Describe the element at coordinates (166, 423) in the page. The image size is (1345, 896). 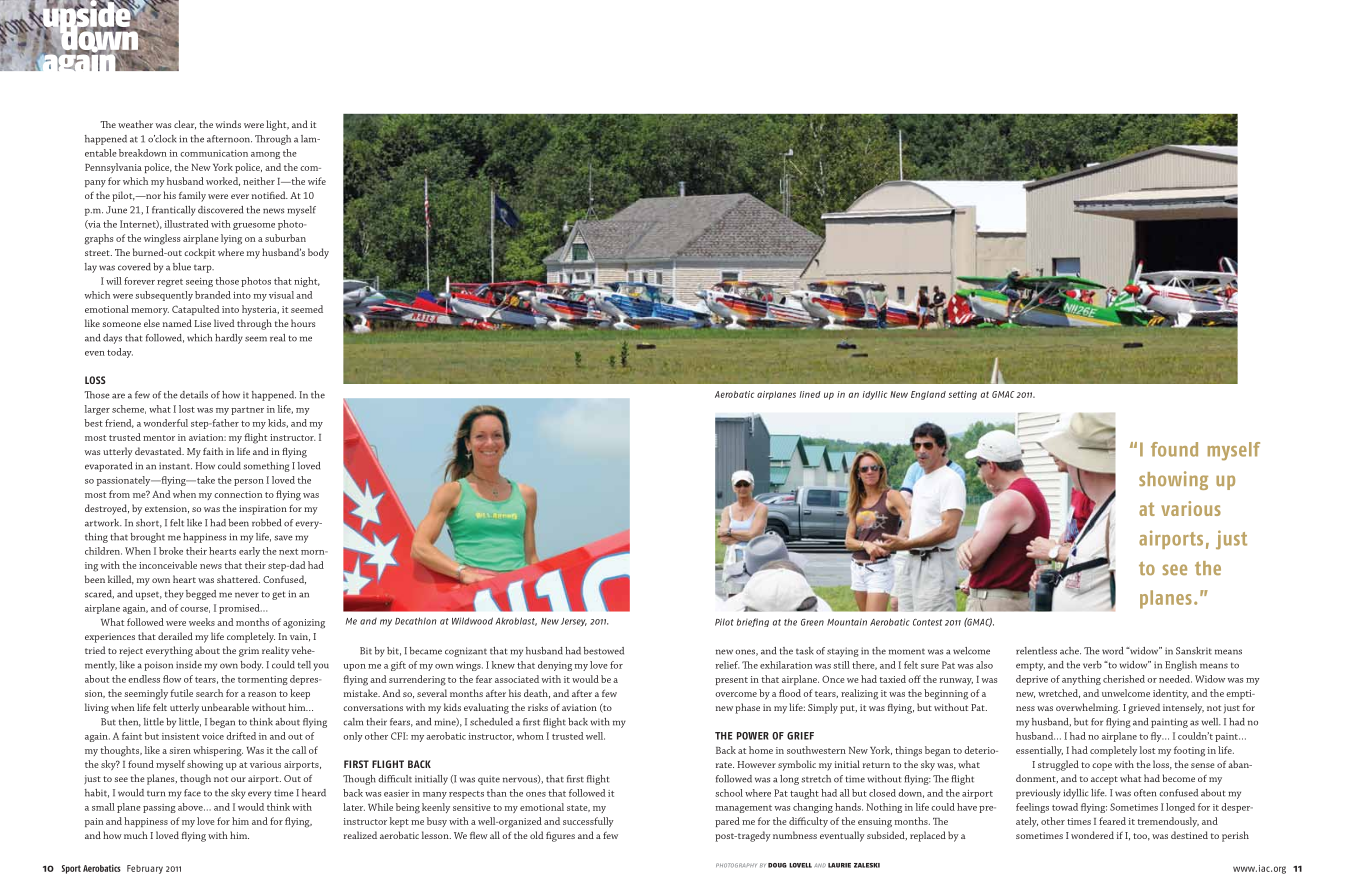
I see `wonderful` at that location.
